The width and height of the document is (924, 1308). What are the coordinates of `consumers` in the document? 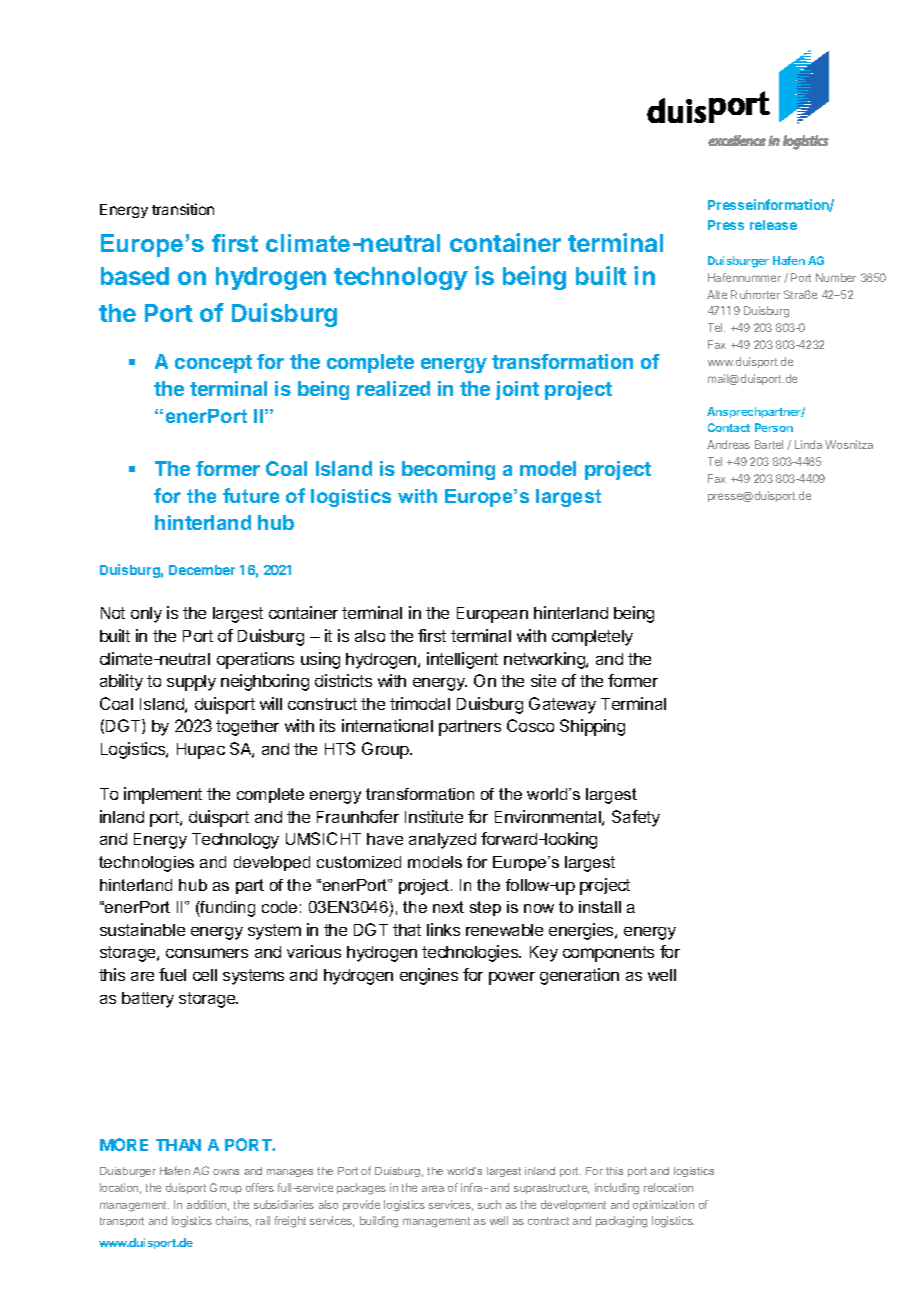 It's located at (207, 953).
